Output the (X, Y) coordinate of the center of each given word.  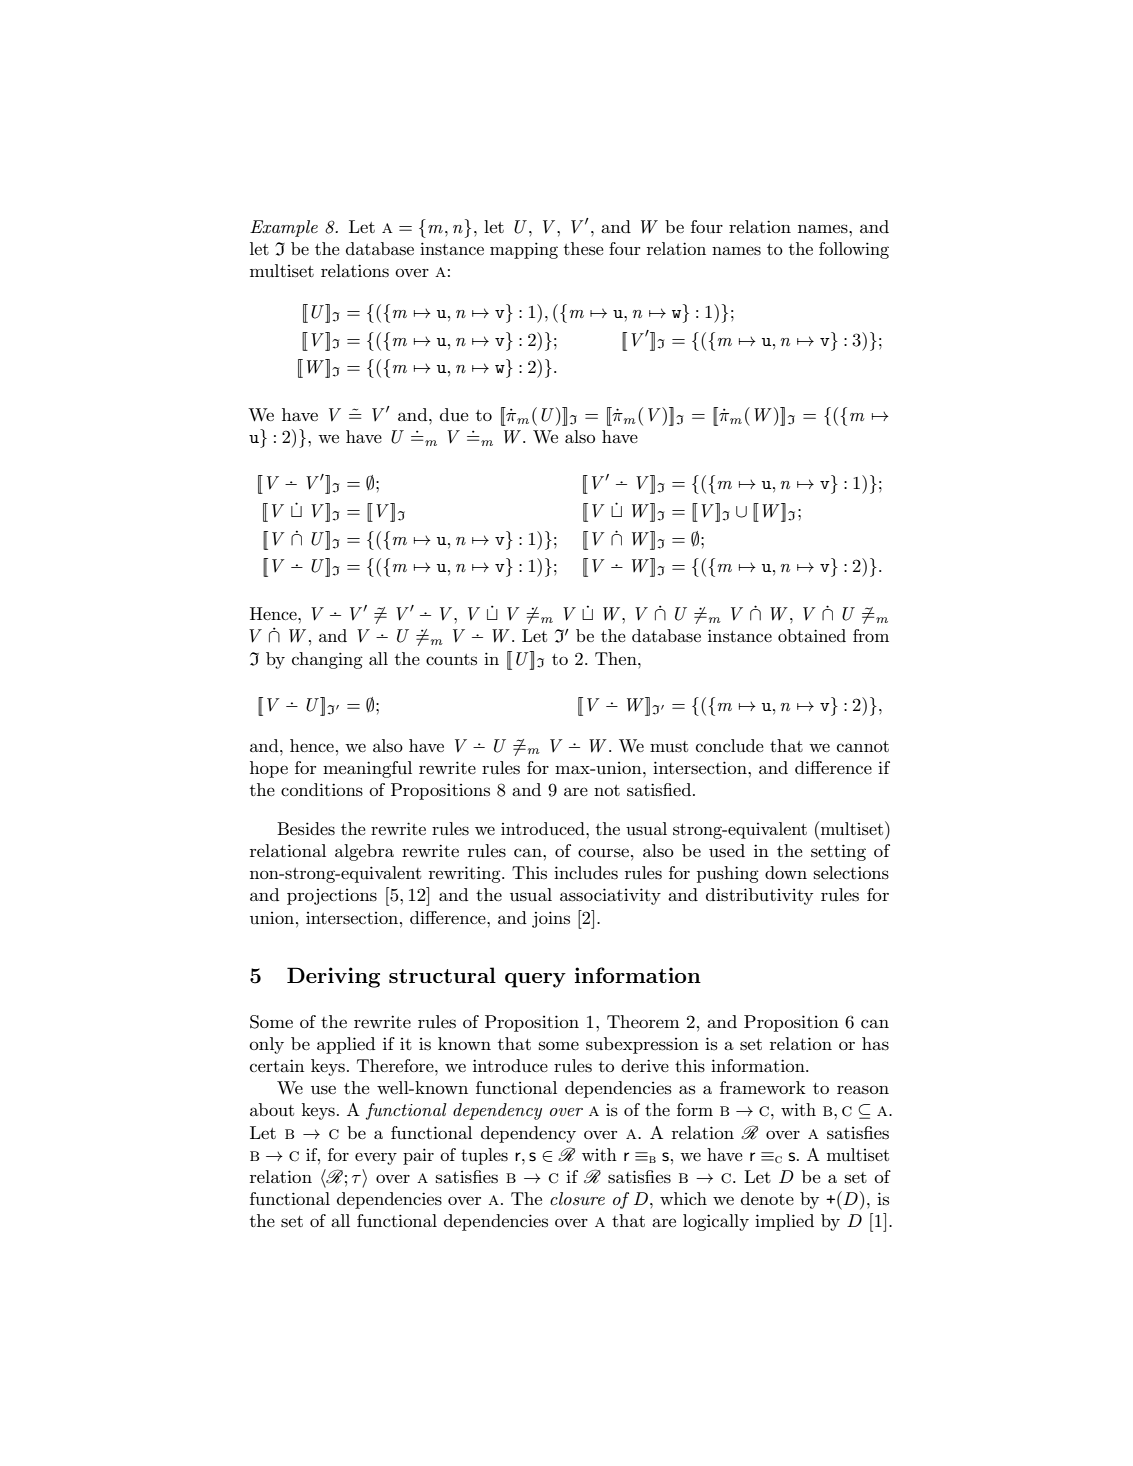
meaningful (367, 769)
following (854, 250)
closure (577, 1198)
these (584, 249)
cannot (863, 746)
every (376, 1158)
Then (617, 658)
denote (767, 1198)
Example (284, 228)
